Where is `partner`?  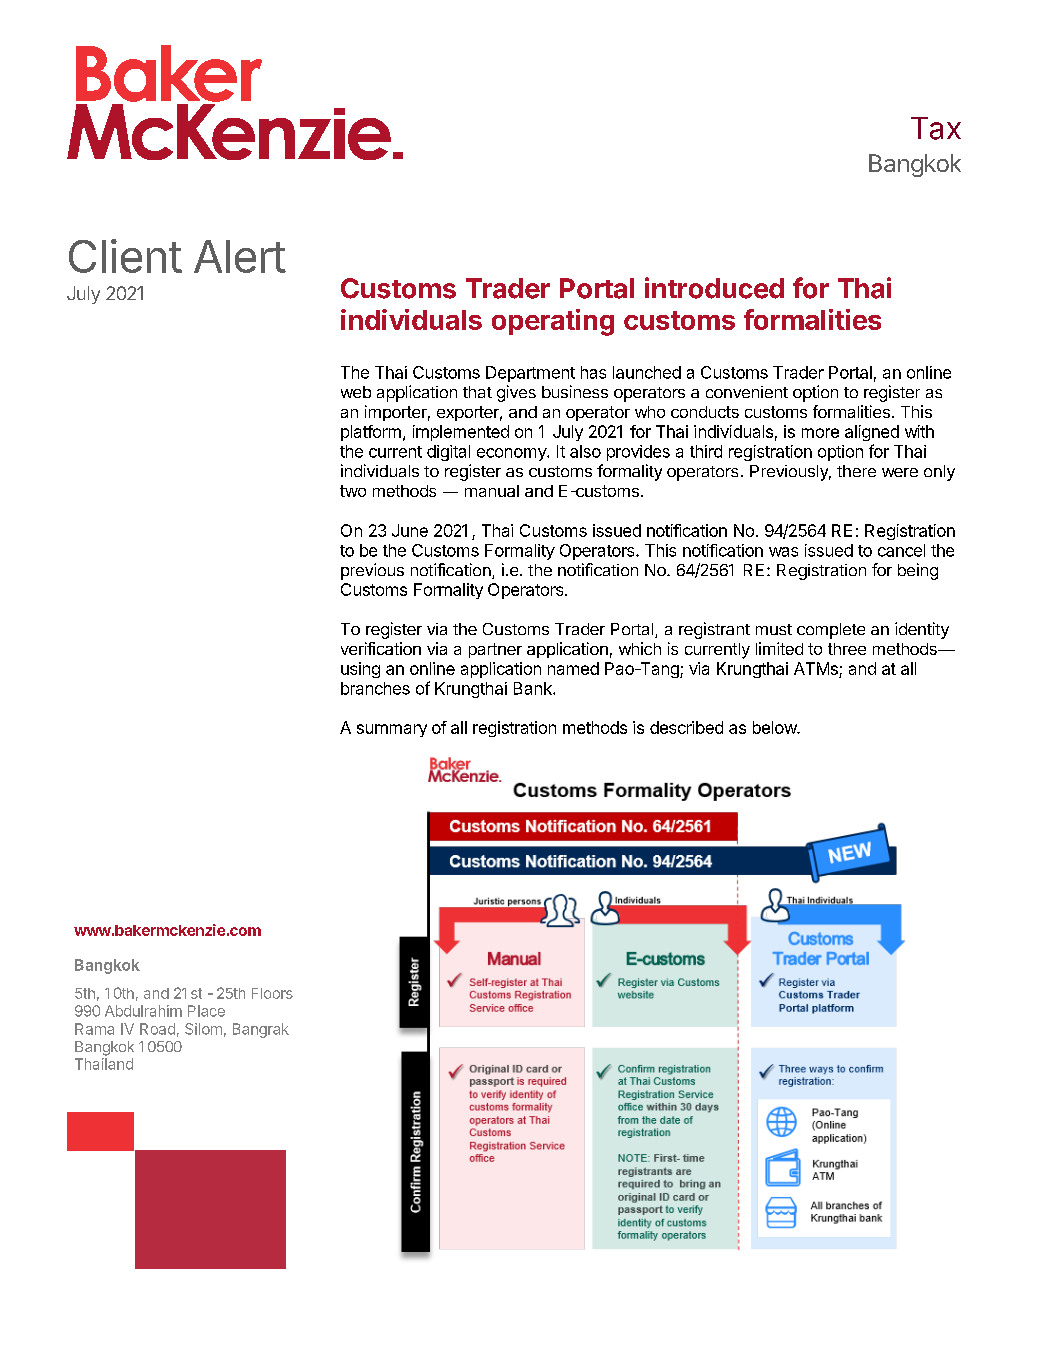 partner is located at coordinates (495, 650).
